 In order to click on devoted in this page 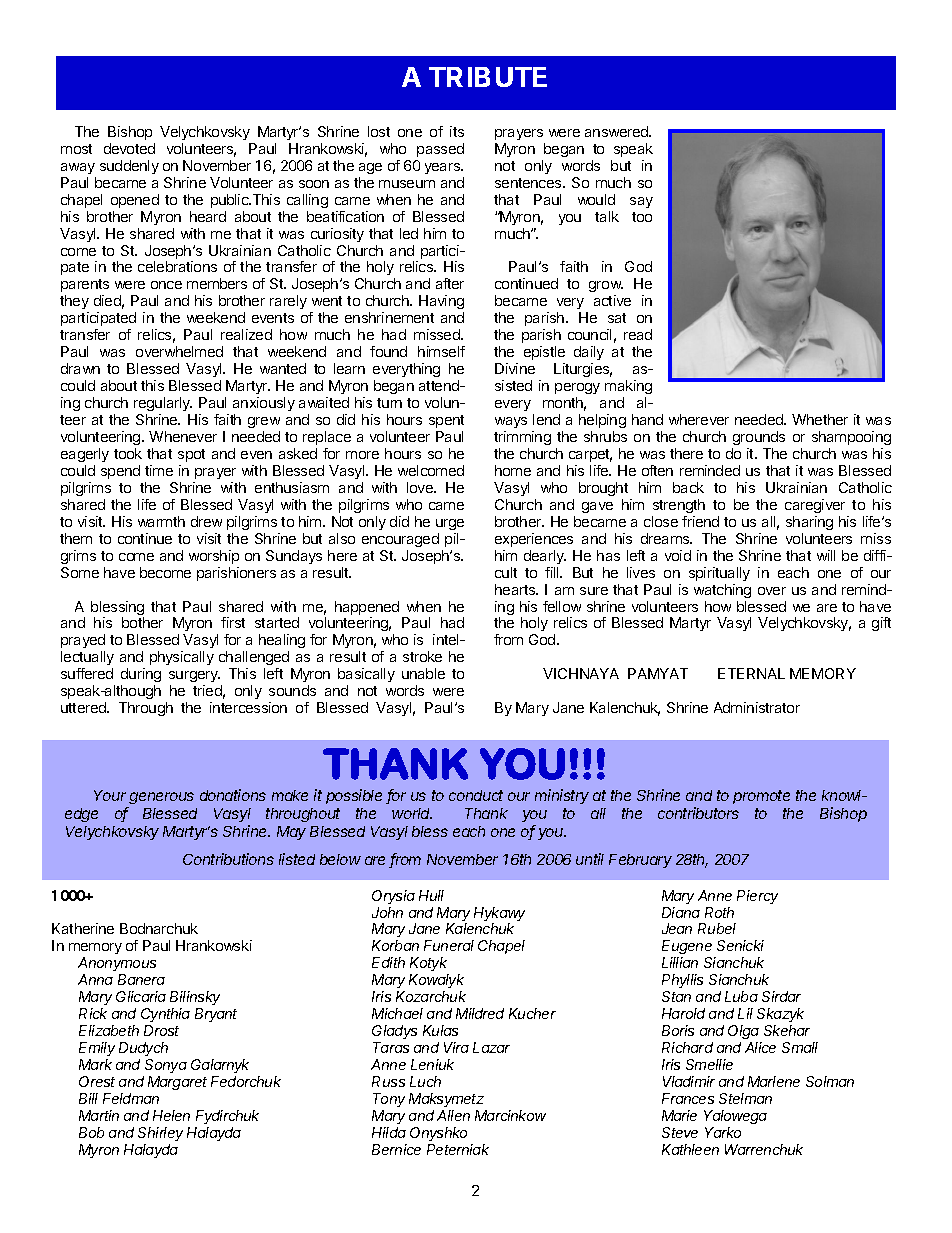, I will do `click(129, 148)`.
